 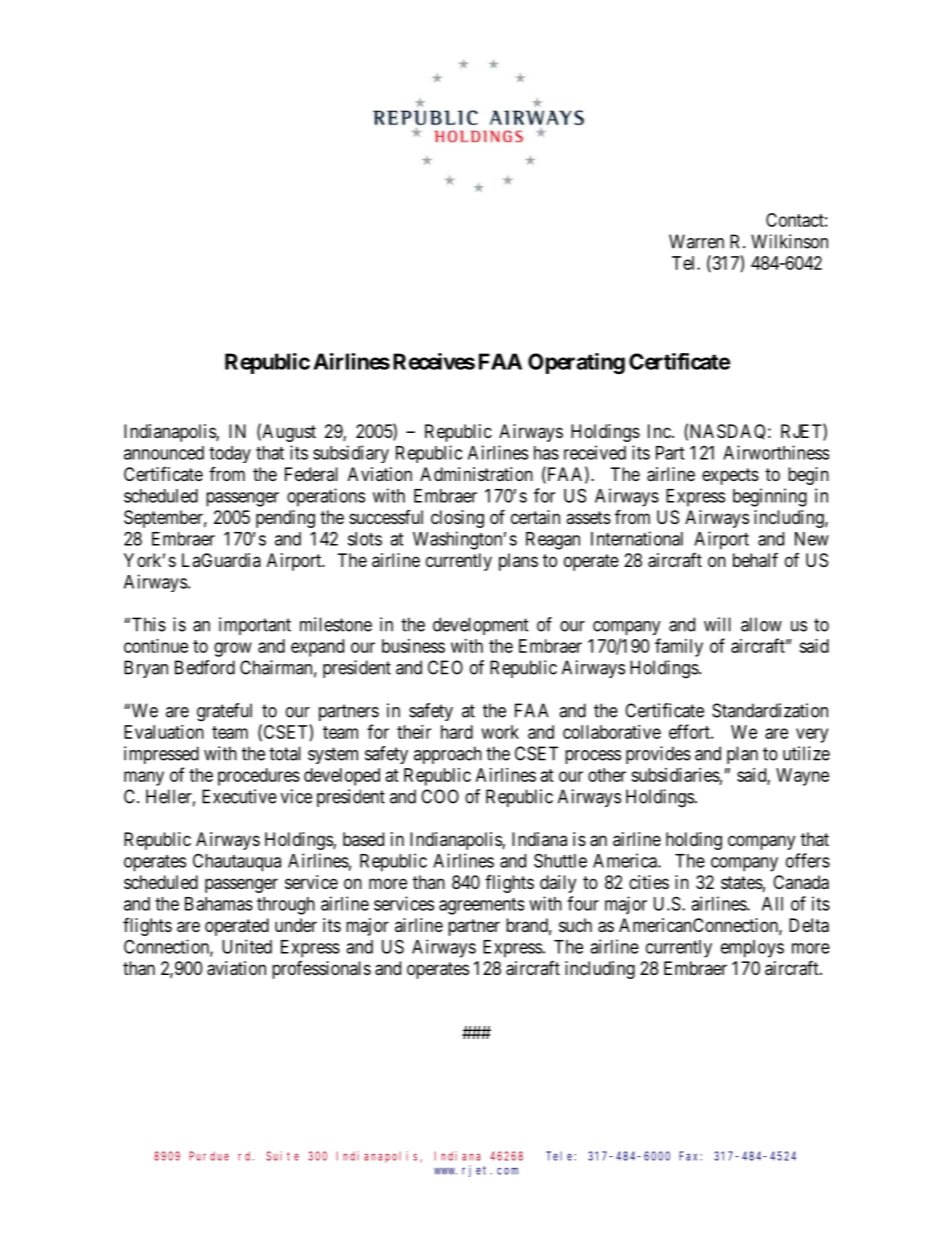 I want to click on hard, so click(x=457, y=732).
